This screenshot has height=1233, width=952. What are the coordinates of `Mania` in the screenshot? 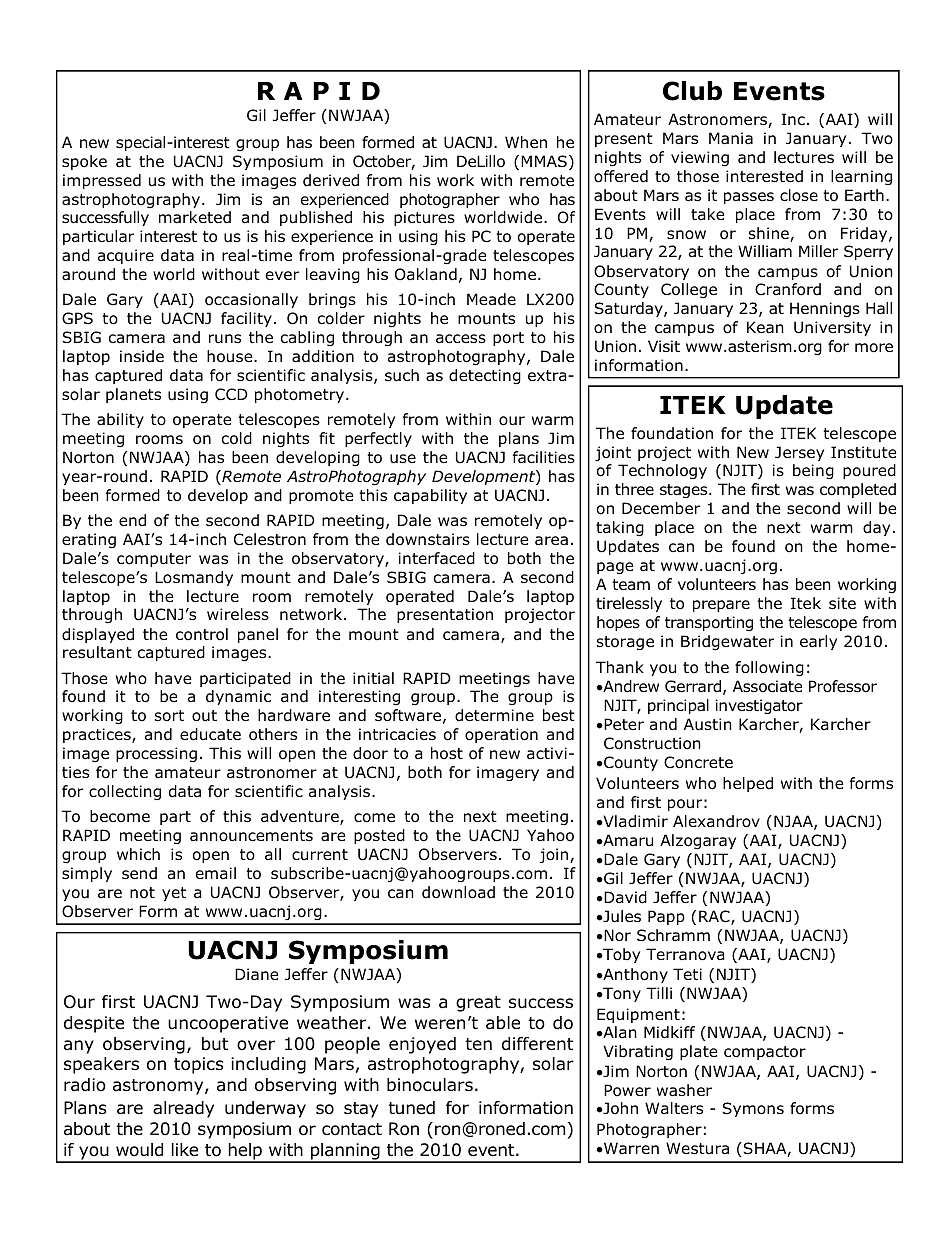 It's located at (731, 138).
